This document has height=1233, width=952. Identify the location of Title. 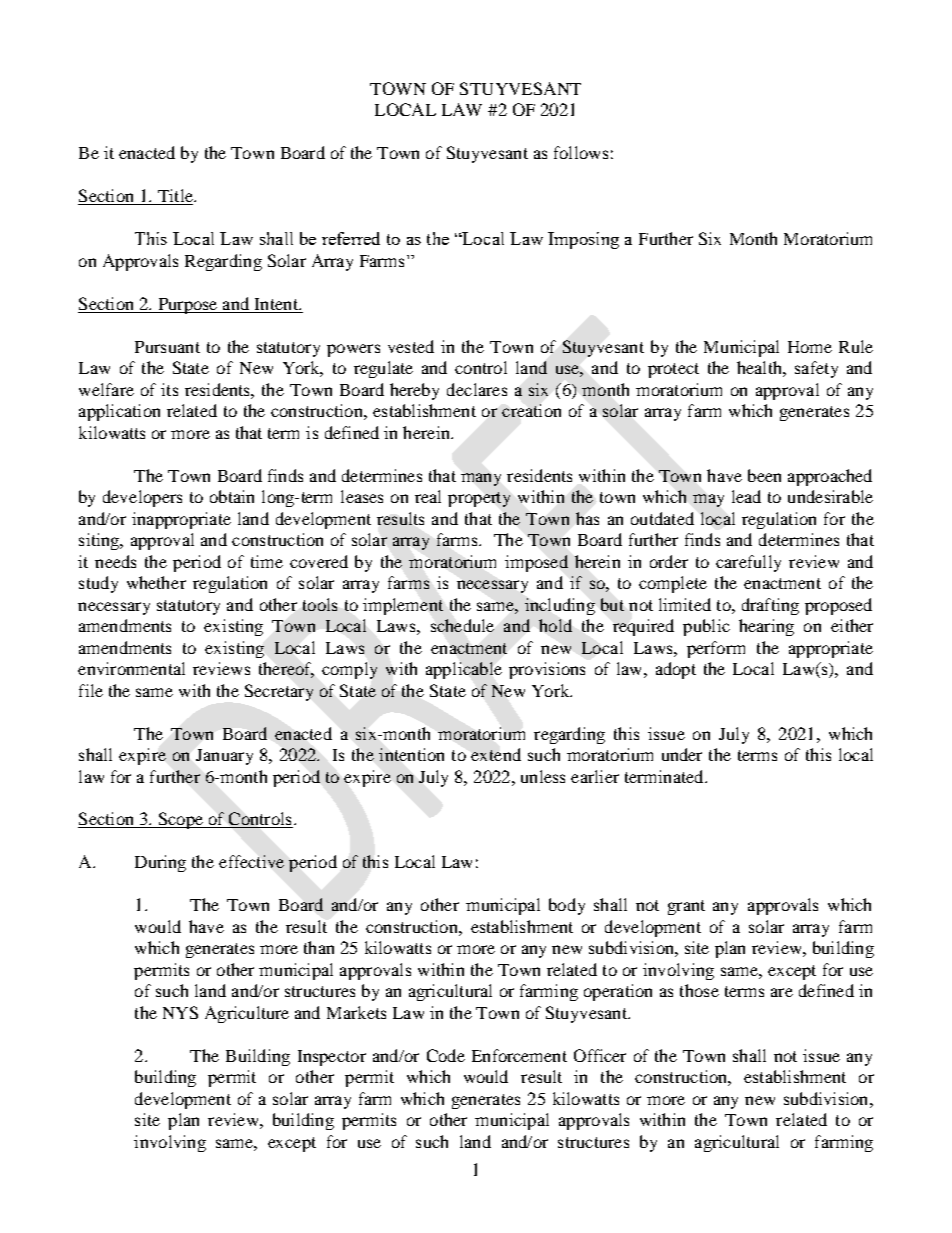
(175, 197).
